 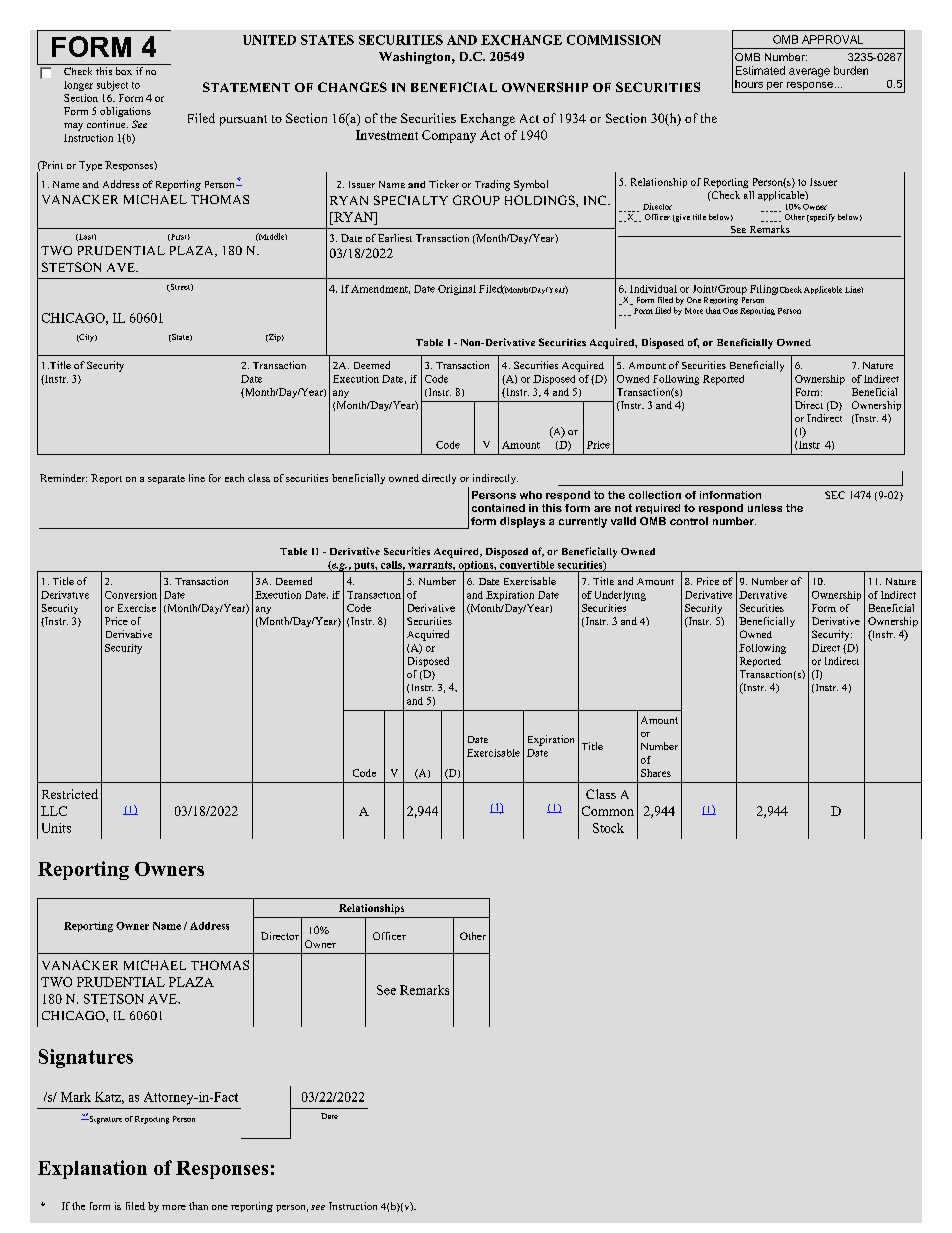 What do you see at coordinates (70, 794) in the image?
I see `Restricted` at bounding box center [70, 794].
